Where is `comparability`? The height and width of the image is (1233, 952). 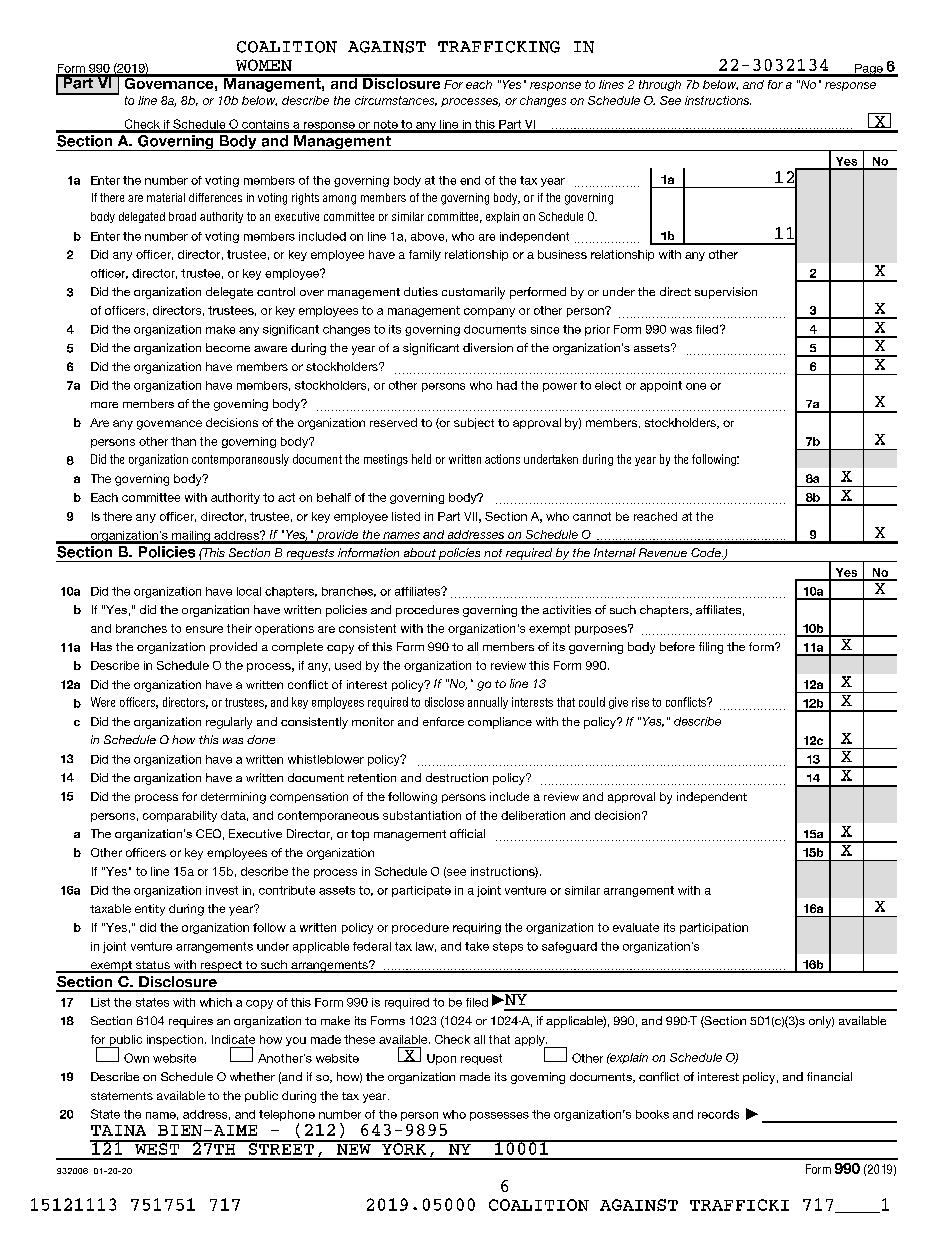 comparability is located at coordinates (180, 816).
